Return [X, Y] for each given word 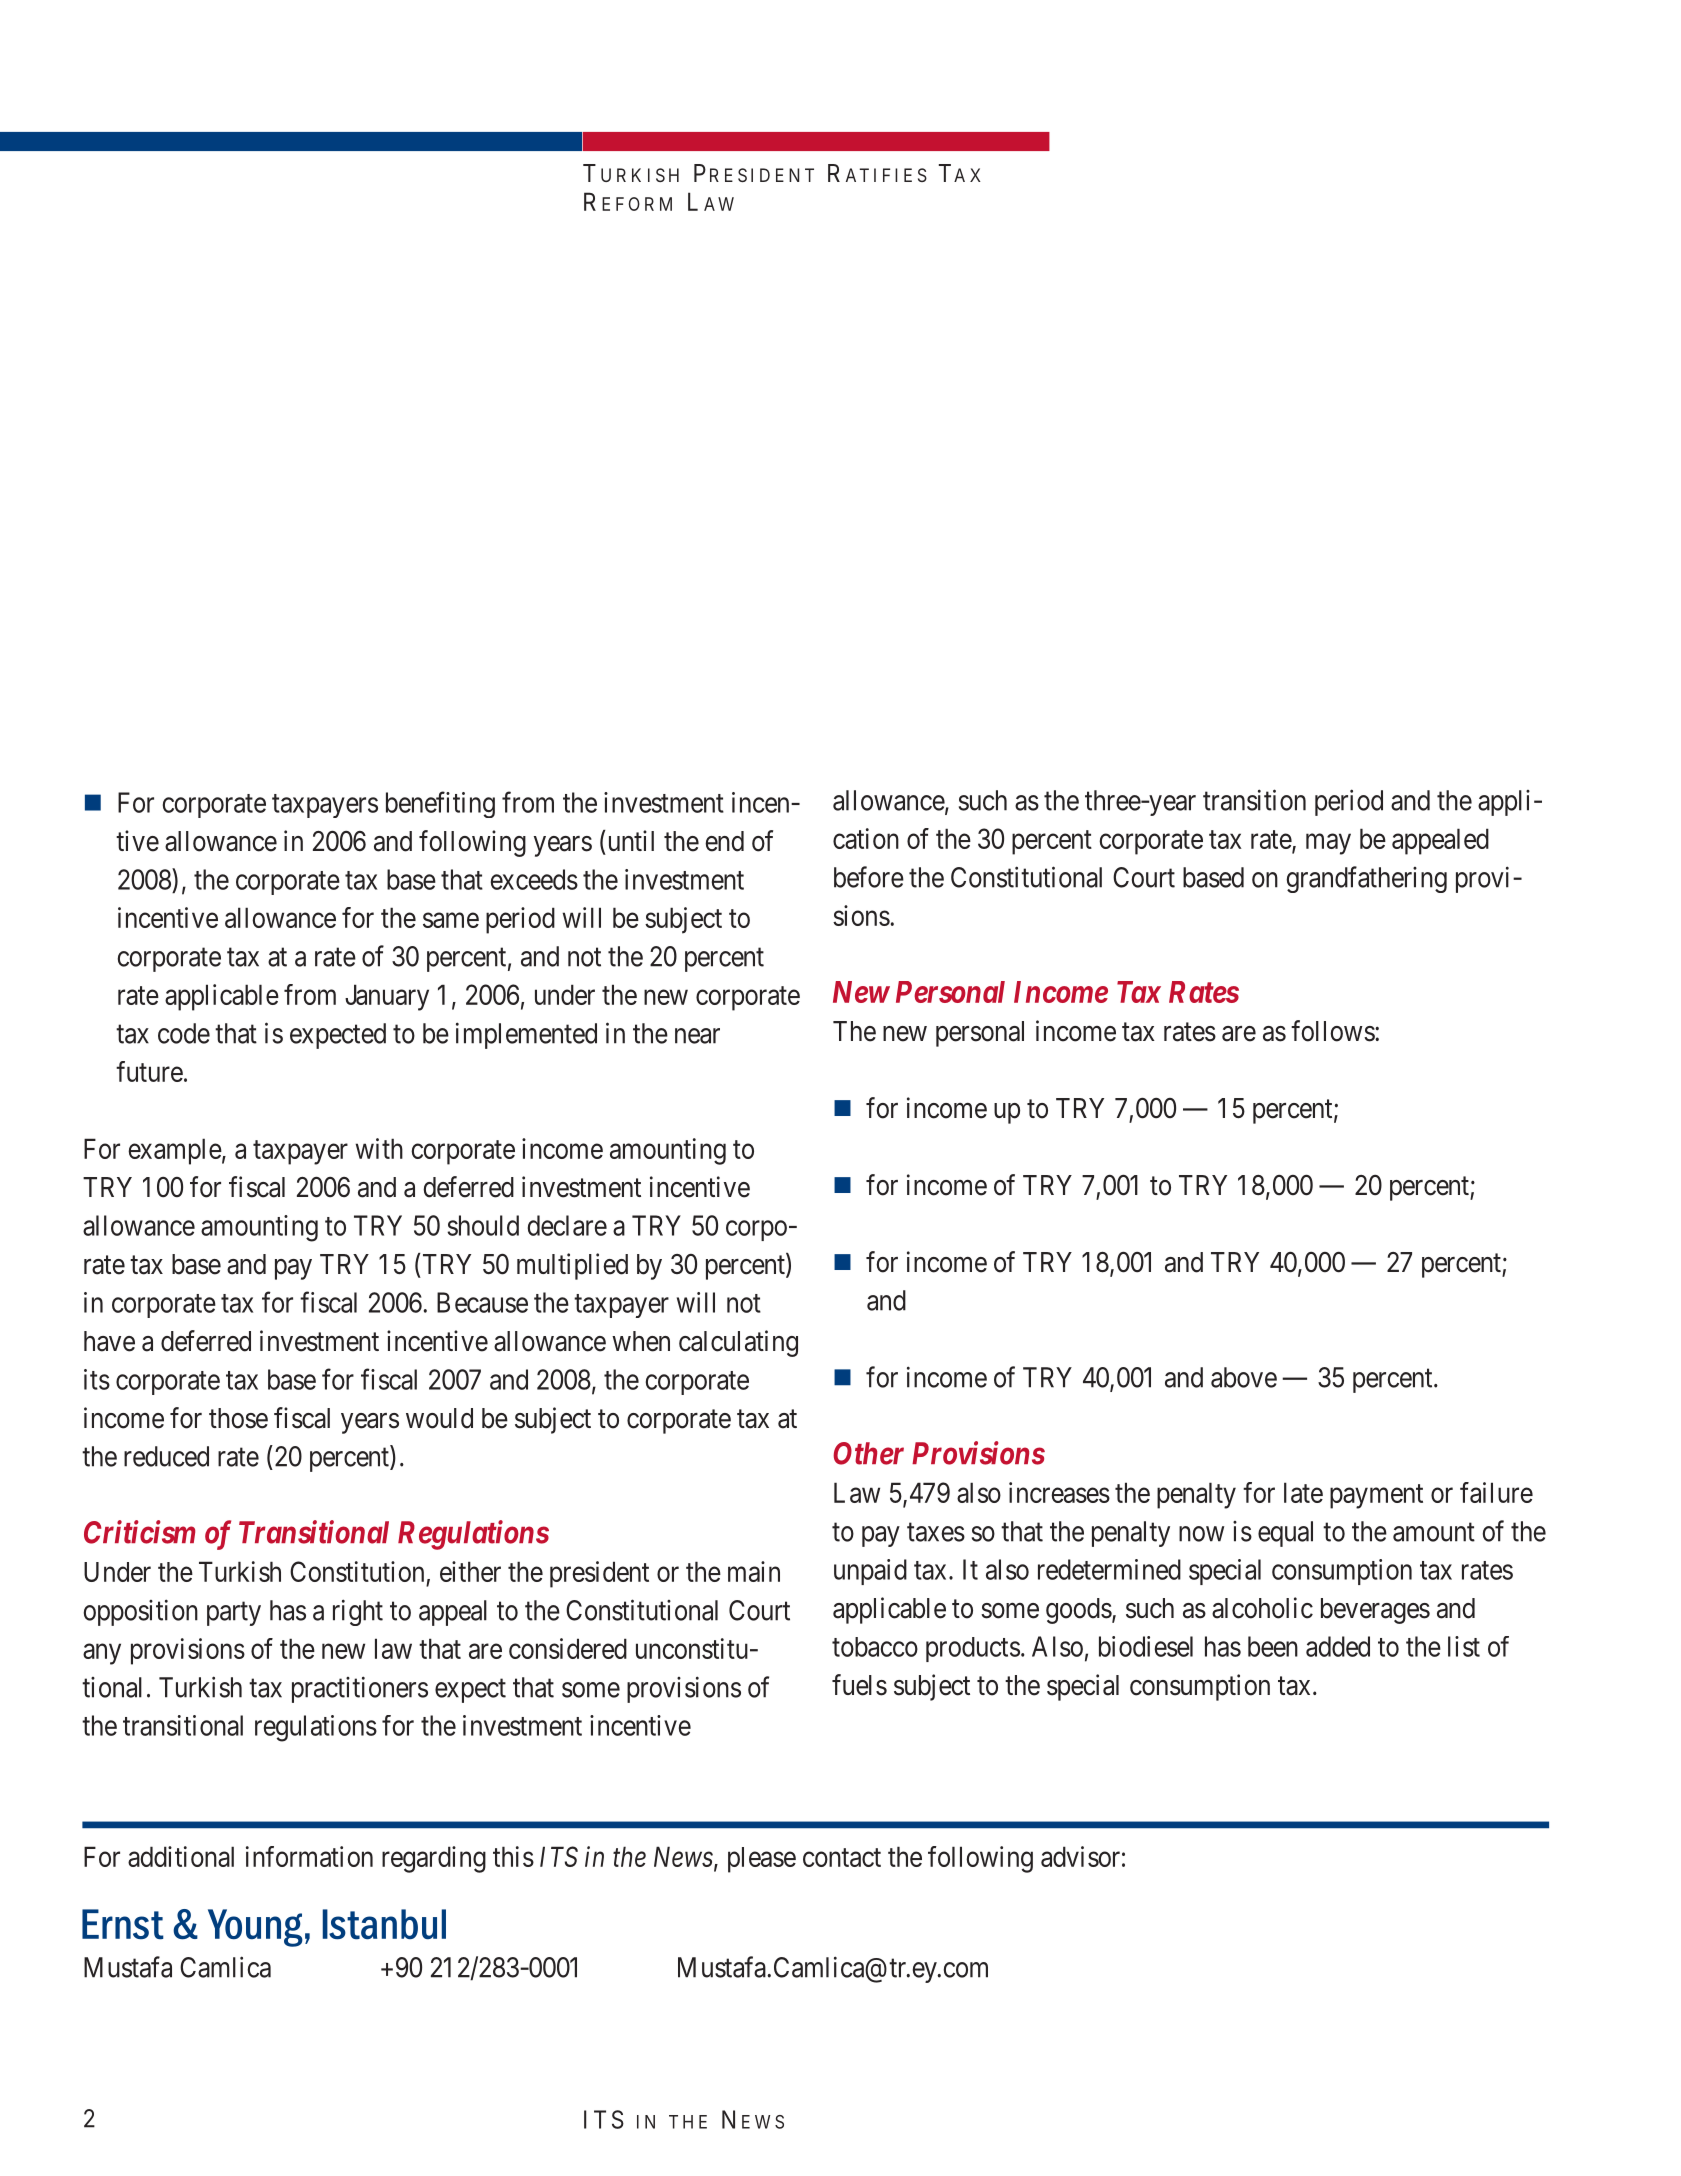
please [762, 1860]
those [238, 1418]
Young [255, 1928]
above [1244, 1377]
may [1328, 844]
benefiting [440, 804]
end [724, 841]
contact [842, 1857]
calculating [738, 1343]
